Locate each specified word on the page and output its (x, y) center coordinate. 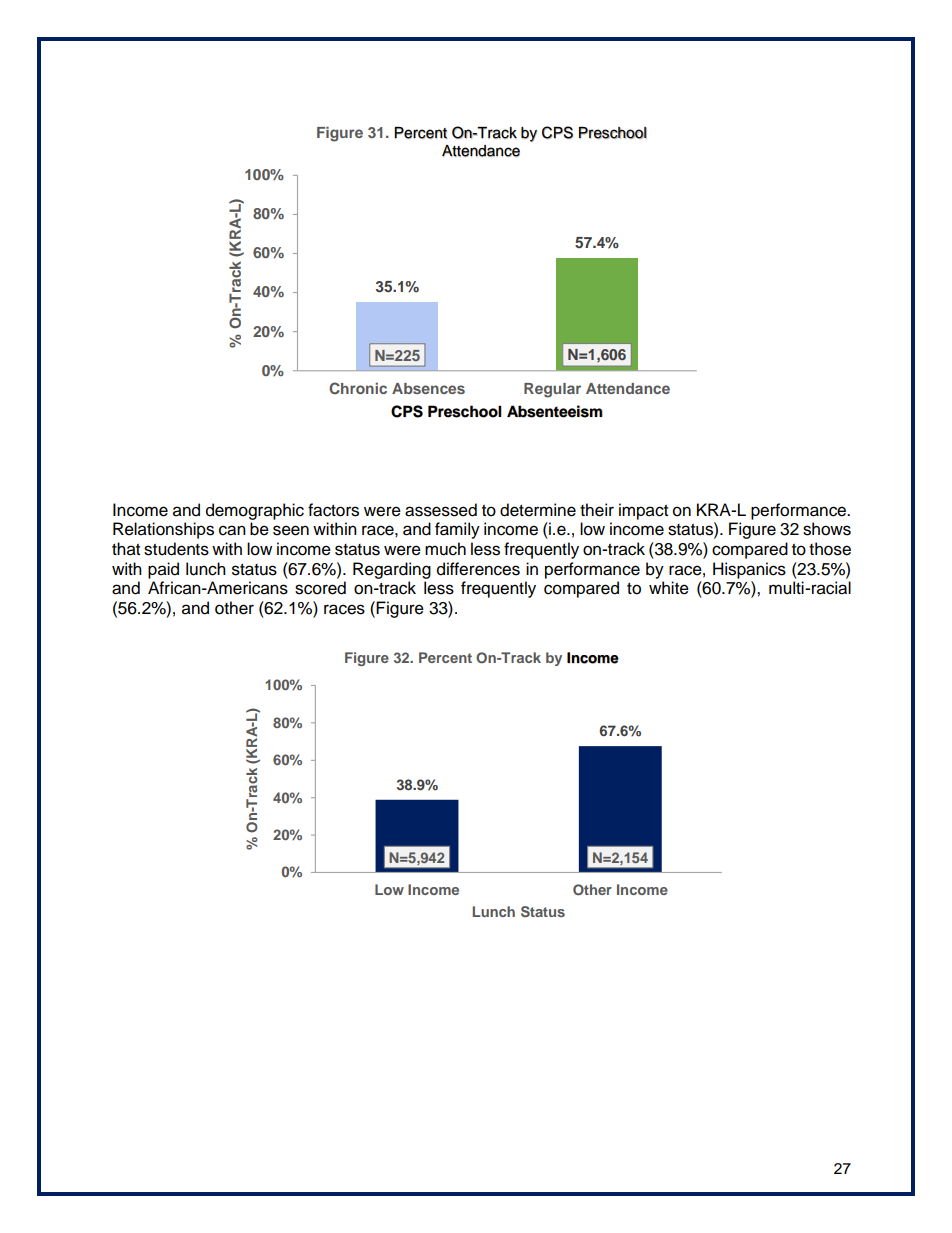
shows (827, 529)
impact (643, 511)
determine (538, 510)
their (597, 510)
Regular (552, 390)
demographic (255, 511)
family (457, 530)
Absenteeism (555, 411)
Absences (428, 388)
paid (163, 570)
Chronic (358, 388)
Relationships (163, 530)
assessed (441, 510)
